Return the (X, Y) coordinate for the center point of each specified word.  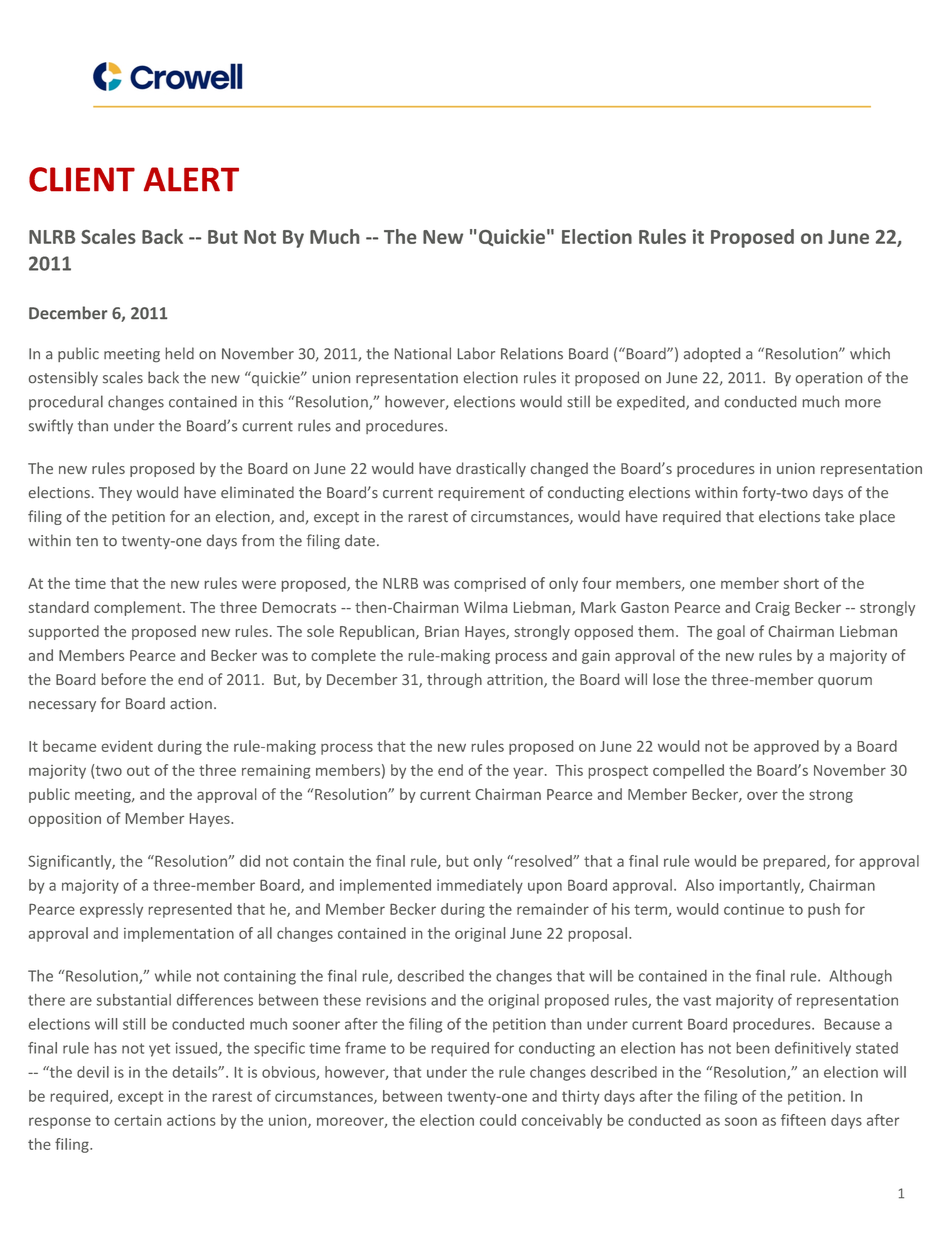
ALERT (191, 179)
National (423, 353)
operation (829, 379)
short (801, 583)
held (180, 353)
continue (754, 909)
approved (786, 747)
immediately (480, 886)
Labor (476, 353)
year (529, 773)
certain (137, 1120)
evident (127, 746)
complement (139, 608)
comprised (490, 584)
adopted (712, 354)
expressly (111, 910)
